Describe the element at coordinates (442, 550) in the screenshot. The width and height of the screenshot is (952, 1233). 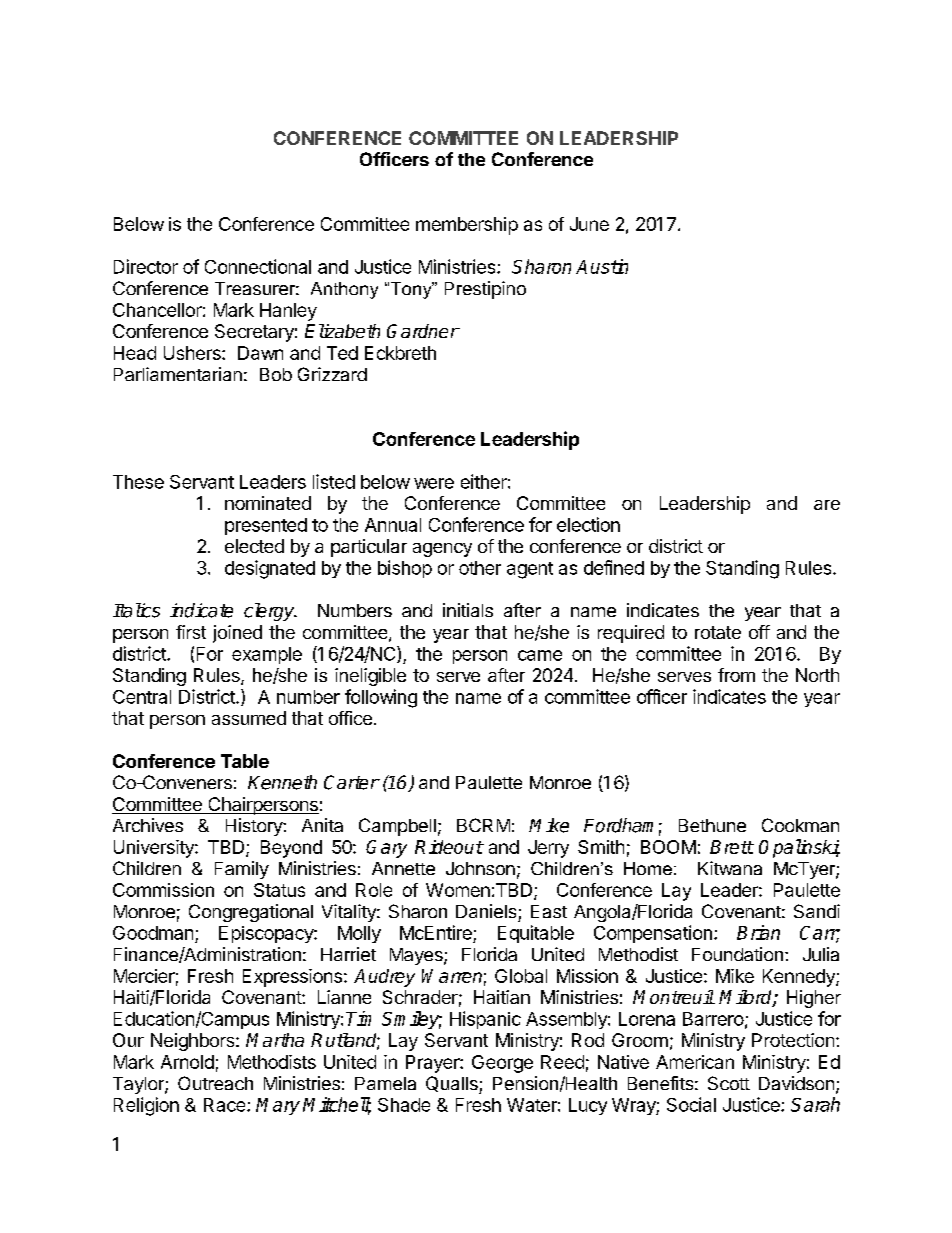
I see `agency` at that location.
